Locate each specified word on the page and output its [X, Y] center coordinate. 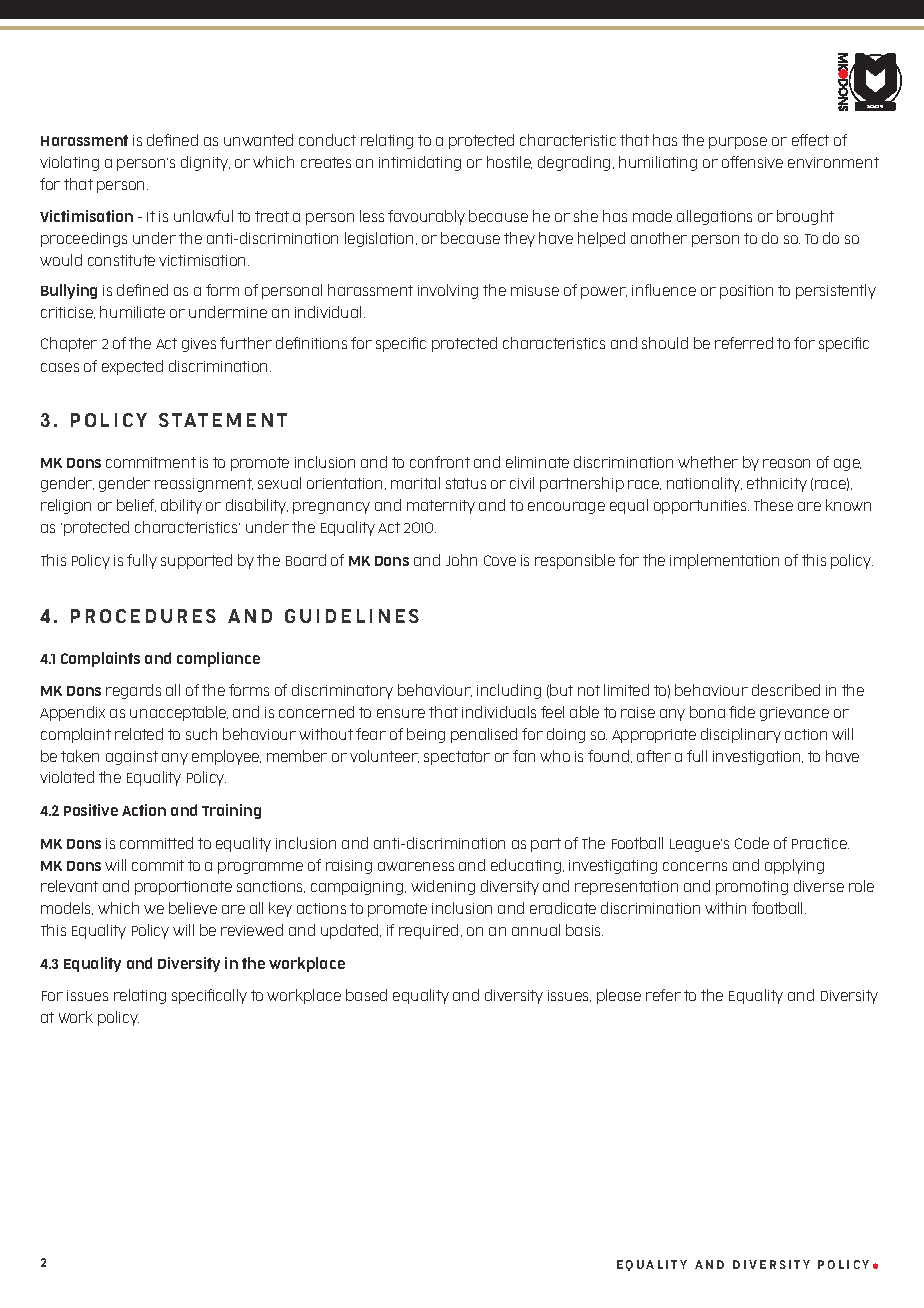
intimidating [420, 163]
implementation [724, 561]
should [665, 343]
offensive [752, 162]
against [132, 758]
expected [132, 367]
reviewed [252, 930]
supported [196, 561]
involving [448, 291]
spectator [457, 758]
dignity [205, 163]
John [461, 560]
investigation [758, 758]
